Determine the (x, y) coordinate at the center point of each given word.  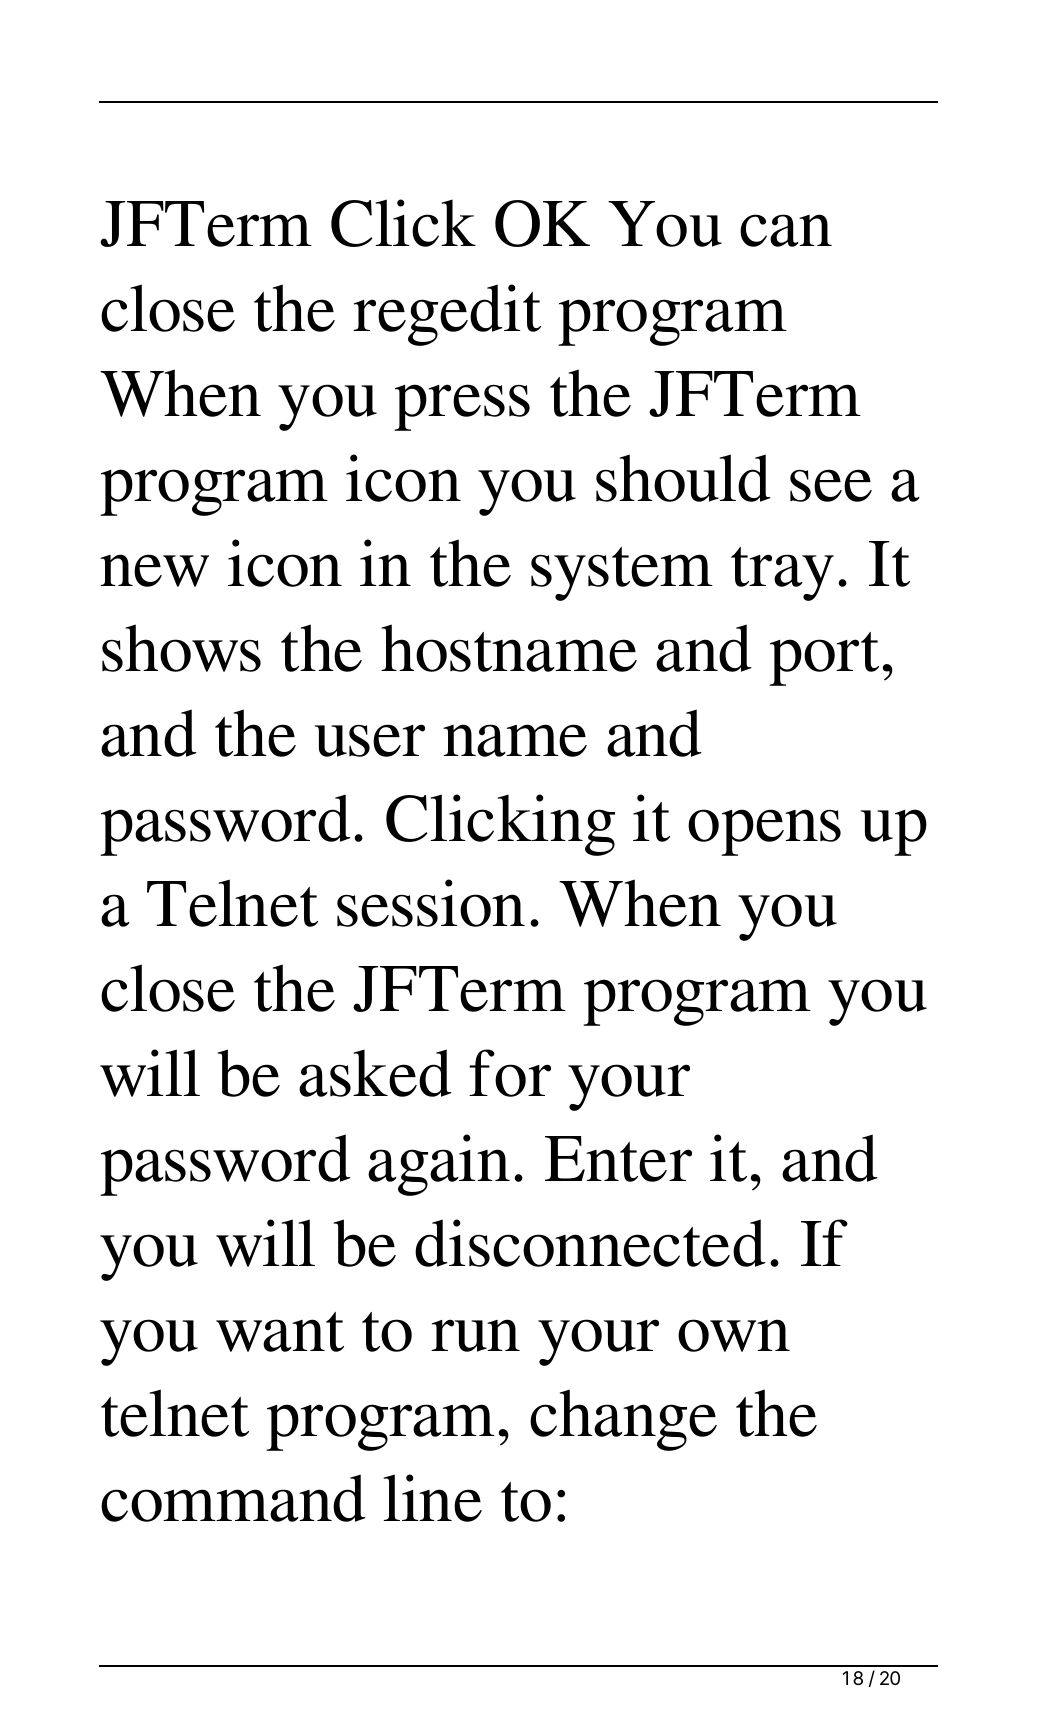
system (622, 574)
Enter (618, 1159)
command (233, 1498)
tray (782, 574)
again (439, 1165)
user (370, 740)
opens (764, 832)
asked (375, 1073)
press (462, 407)
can (786, 230)
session (431, 903)
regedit (447, 315)
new (154, 570)
